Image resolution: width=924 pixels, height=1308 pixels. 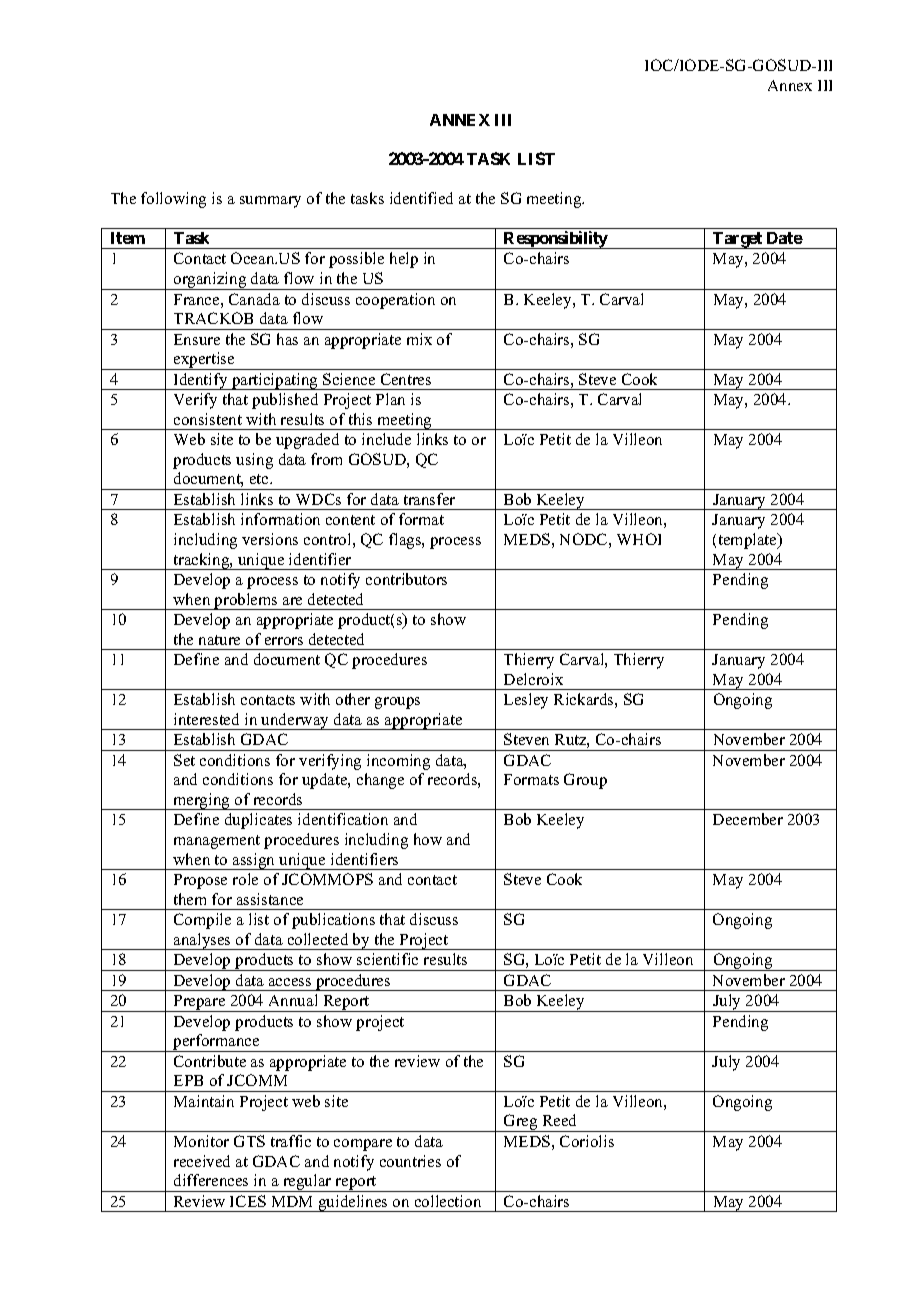 I want to click on management, so click(x=217, y=842).
